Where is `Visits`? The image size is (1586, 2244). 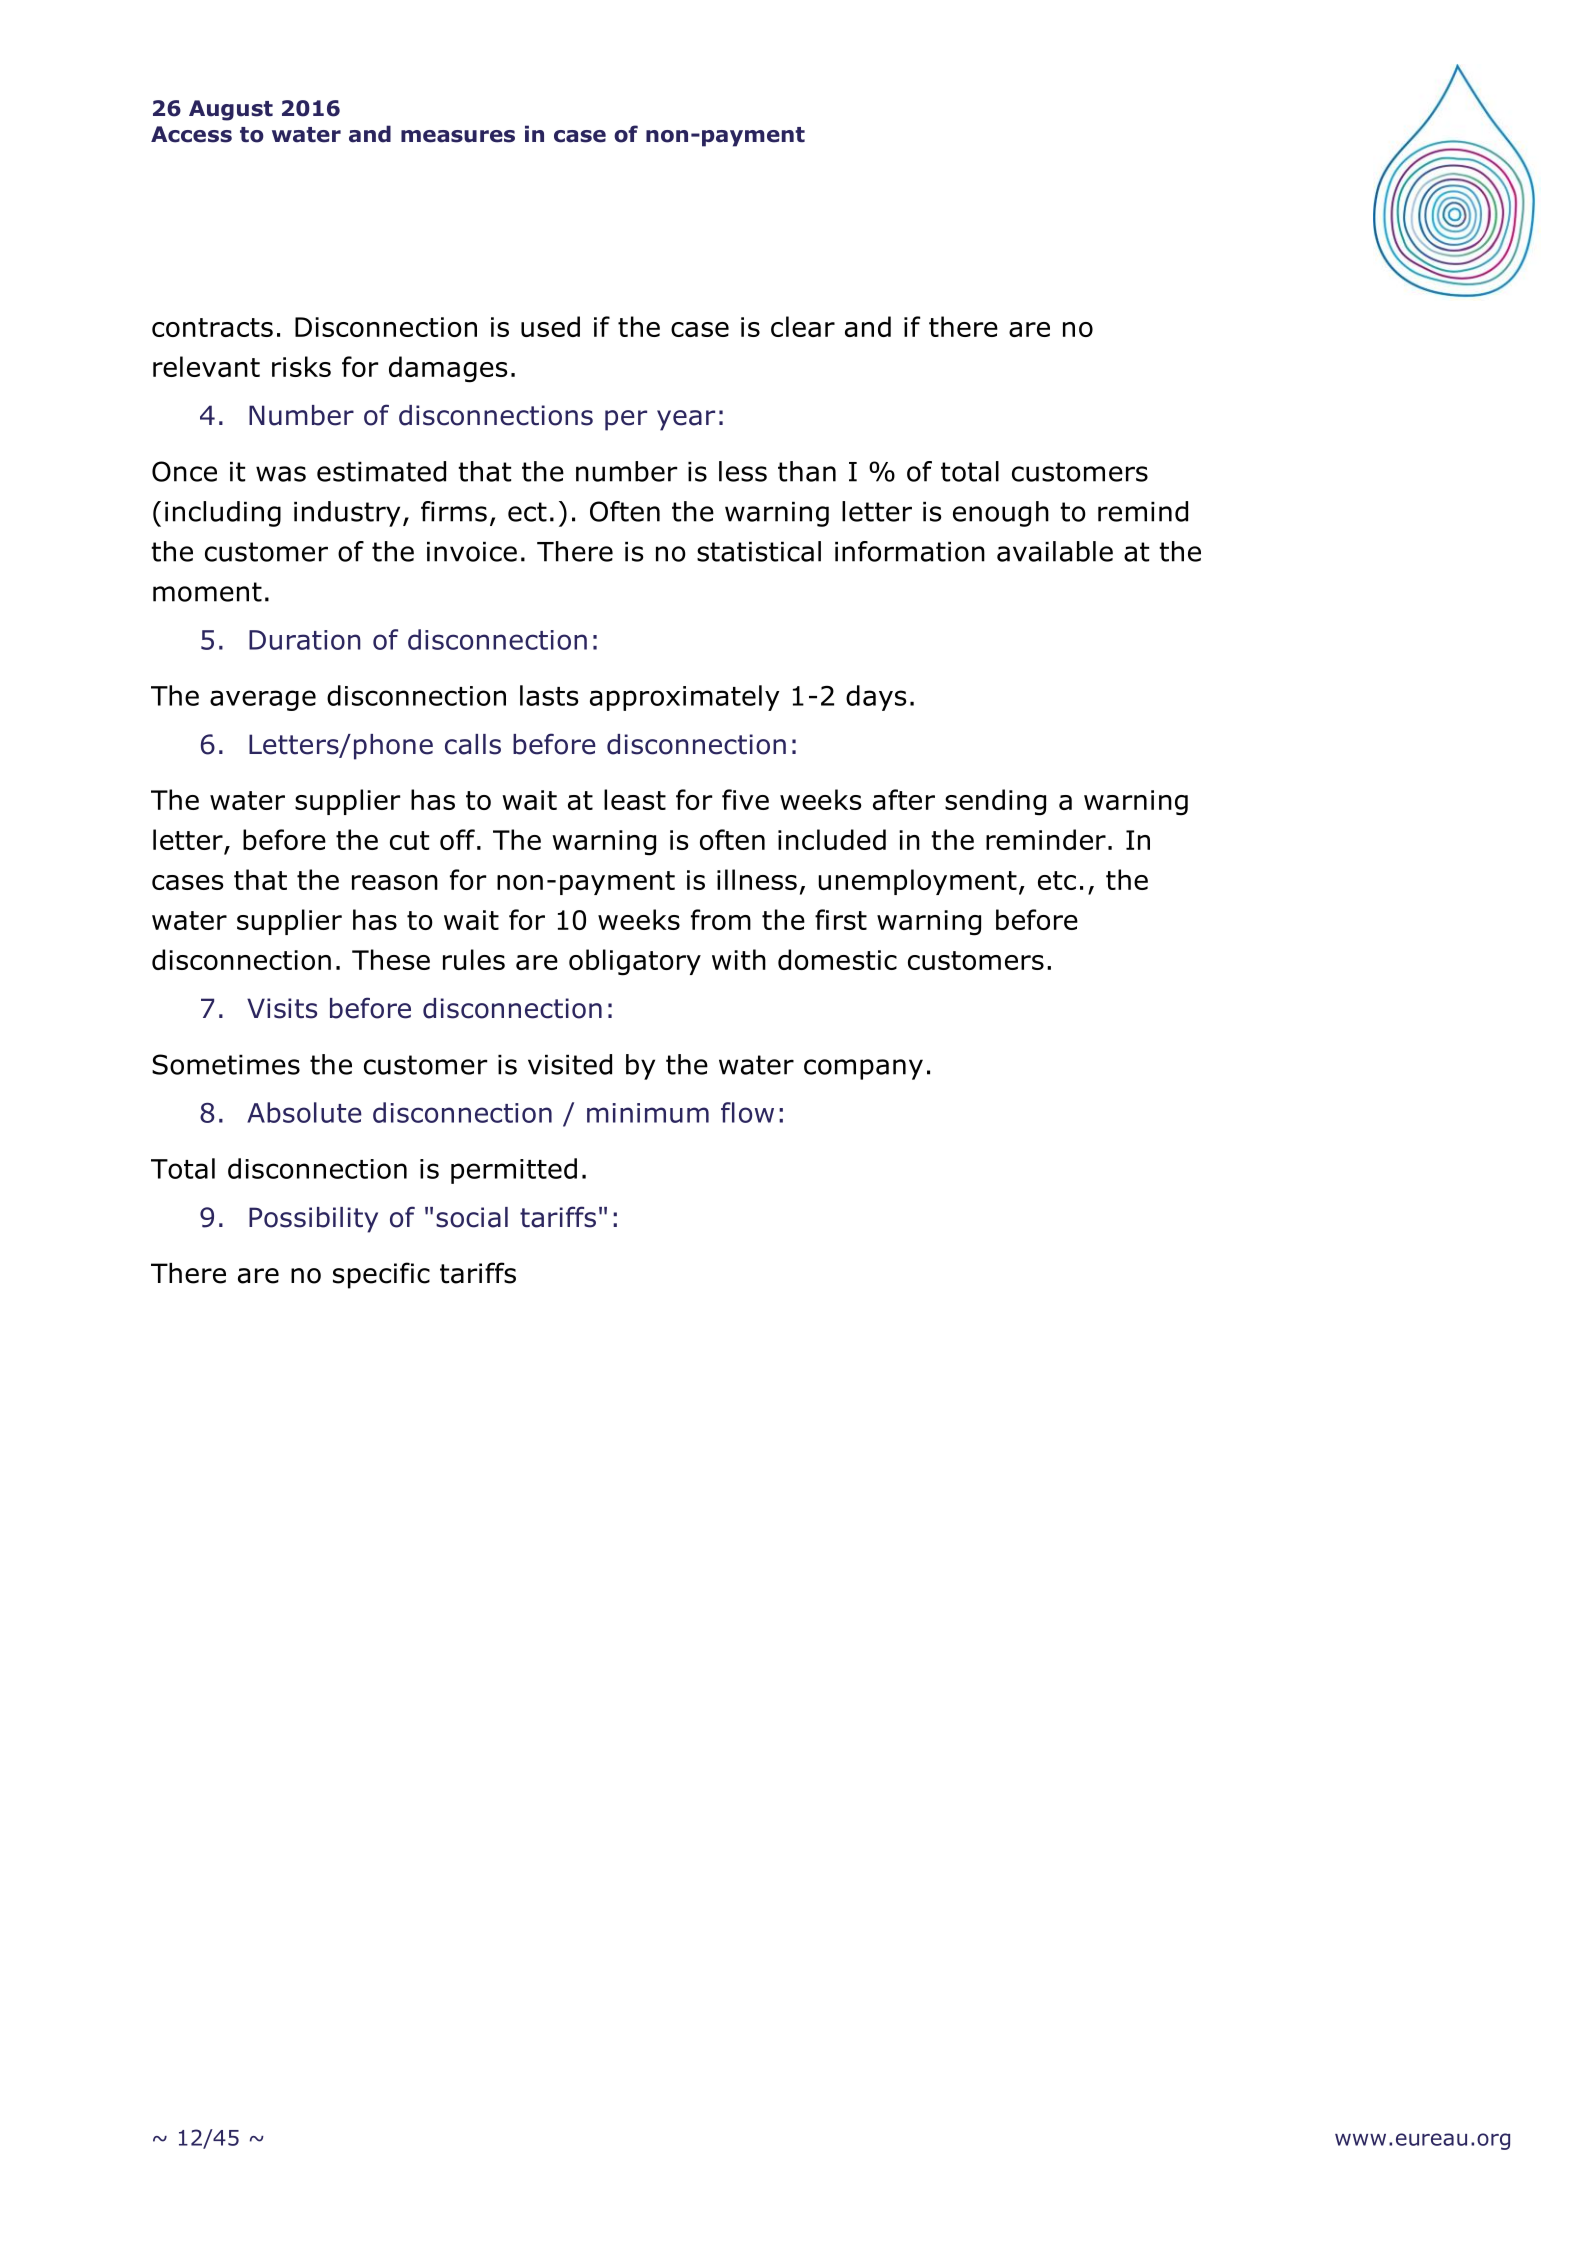 Visits is located at coordinates (282, 1008).
